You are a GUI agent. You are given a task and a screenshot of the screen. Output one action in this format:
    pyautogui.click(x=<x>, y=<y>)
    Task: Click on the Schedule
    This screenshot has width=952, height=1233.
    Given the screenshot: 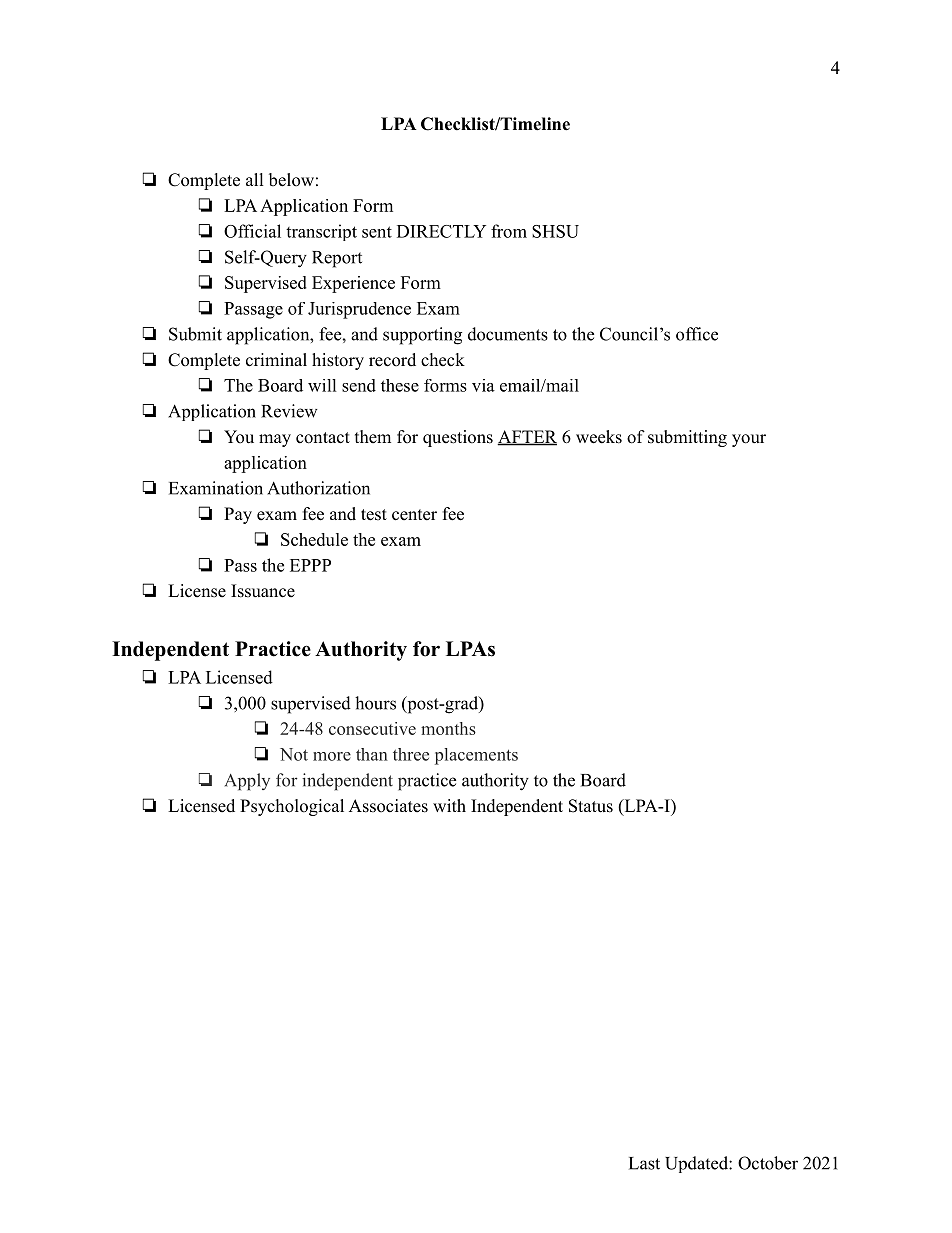 What is the action you would take?
    pyautogui.click(x=314, y=539)
